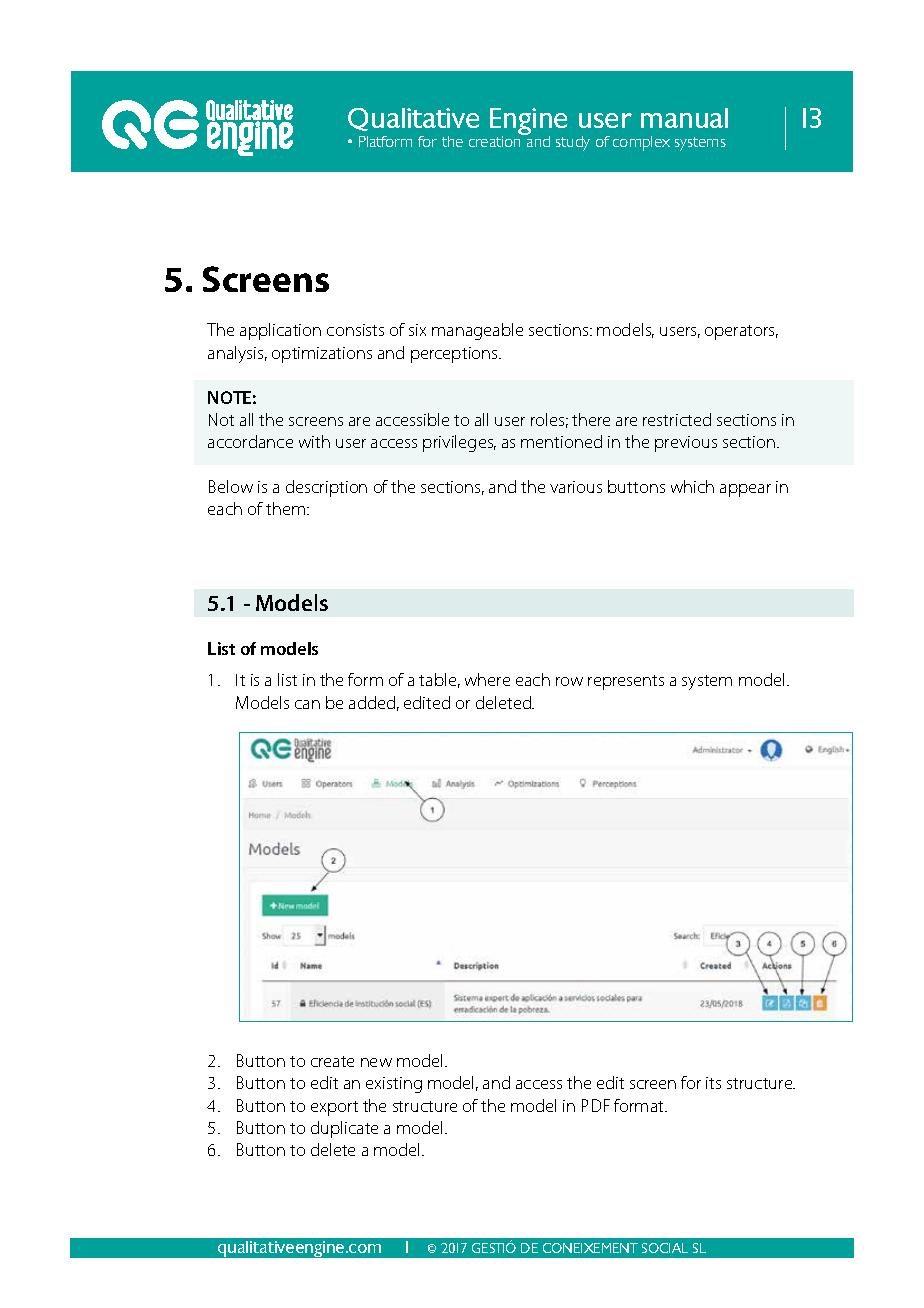 This document has height=1308, width=924. I want to click on duplicate, so click(344, 1129).
